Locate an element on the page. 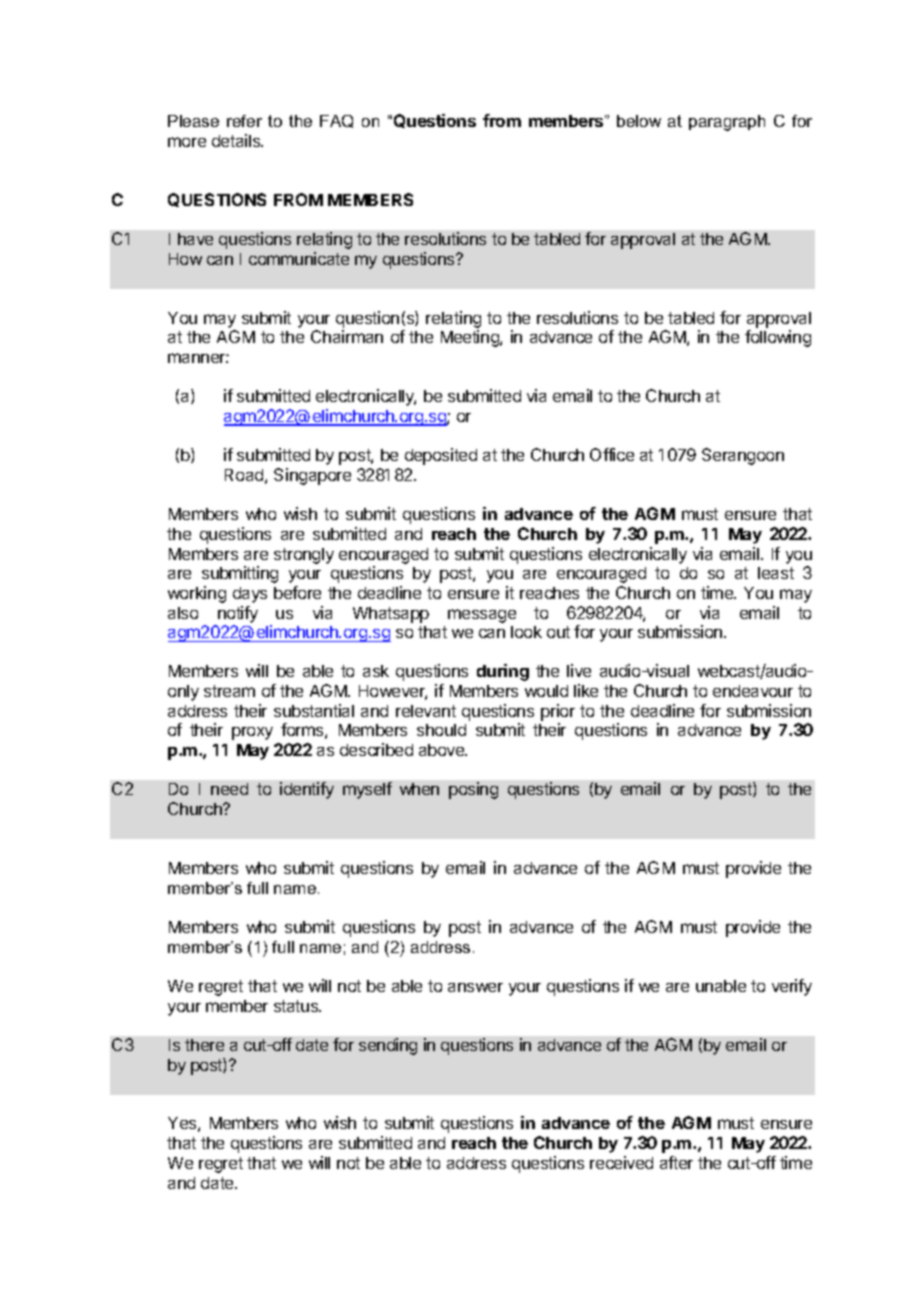 This page has height=1308, width=924. there is located at coordinates (204, 1045).
